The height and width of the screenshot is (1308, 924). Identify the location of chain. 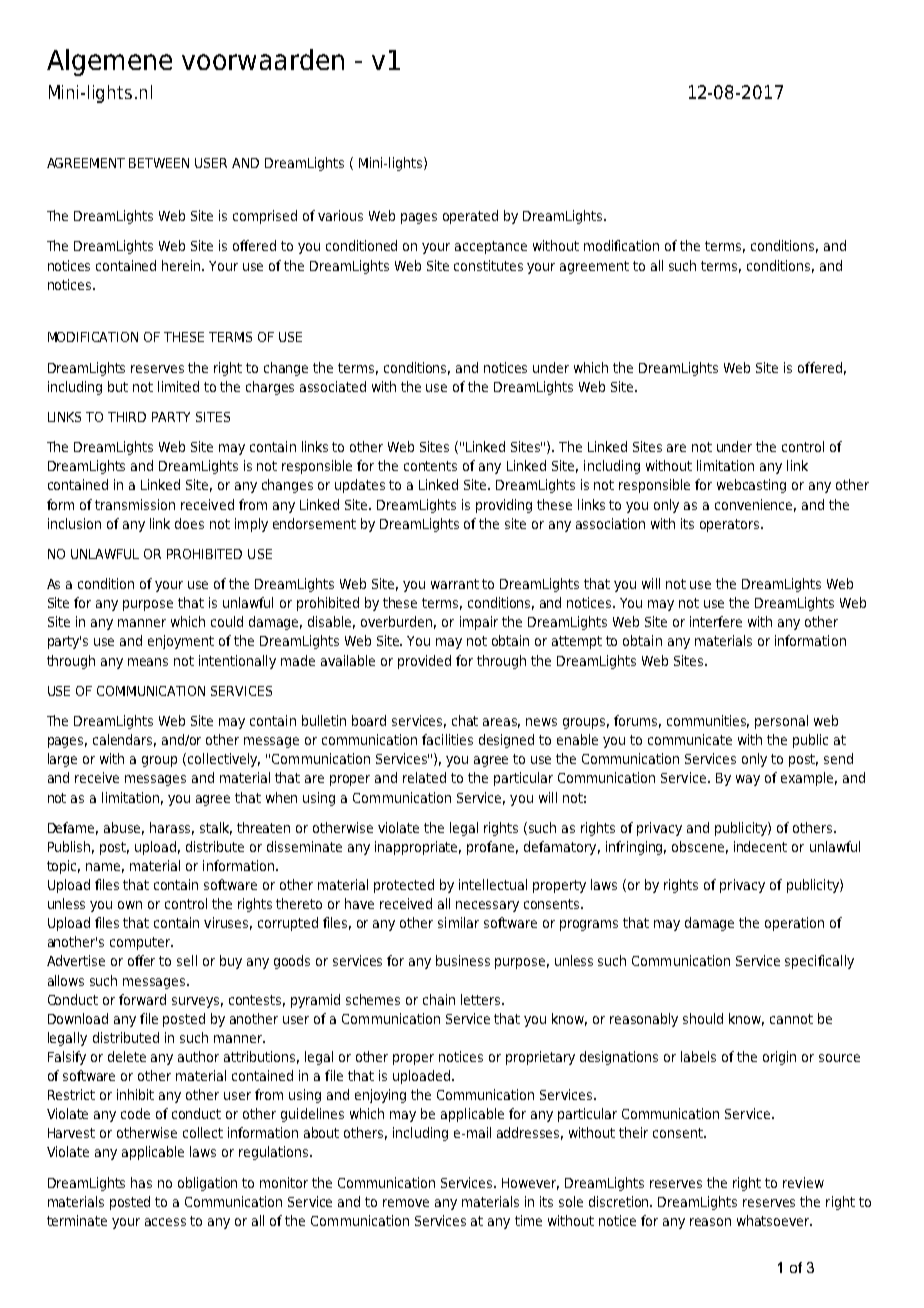
(439, 999).
